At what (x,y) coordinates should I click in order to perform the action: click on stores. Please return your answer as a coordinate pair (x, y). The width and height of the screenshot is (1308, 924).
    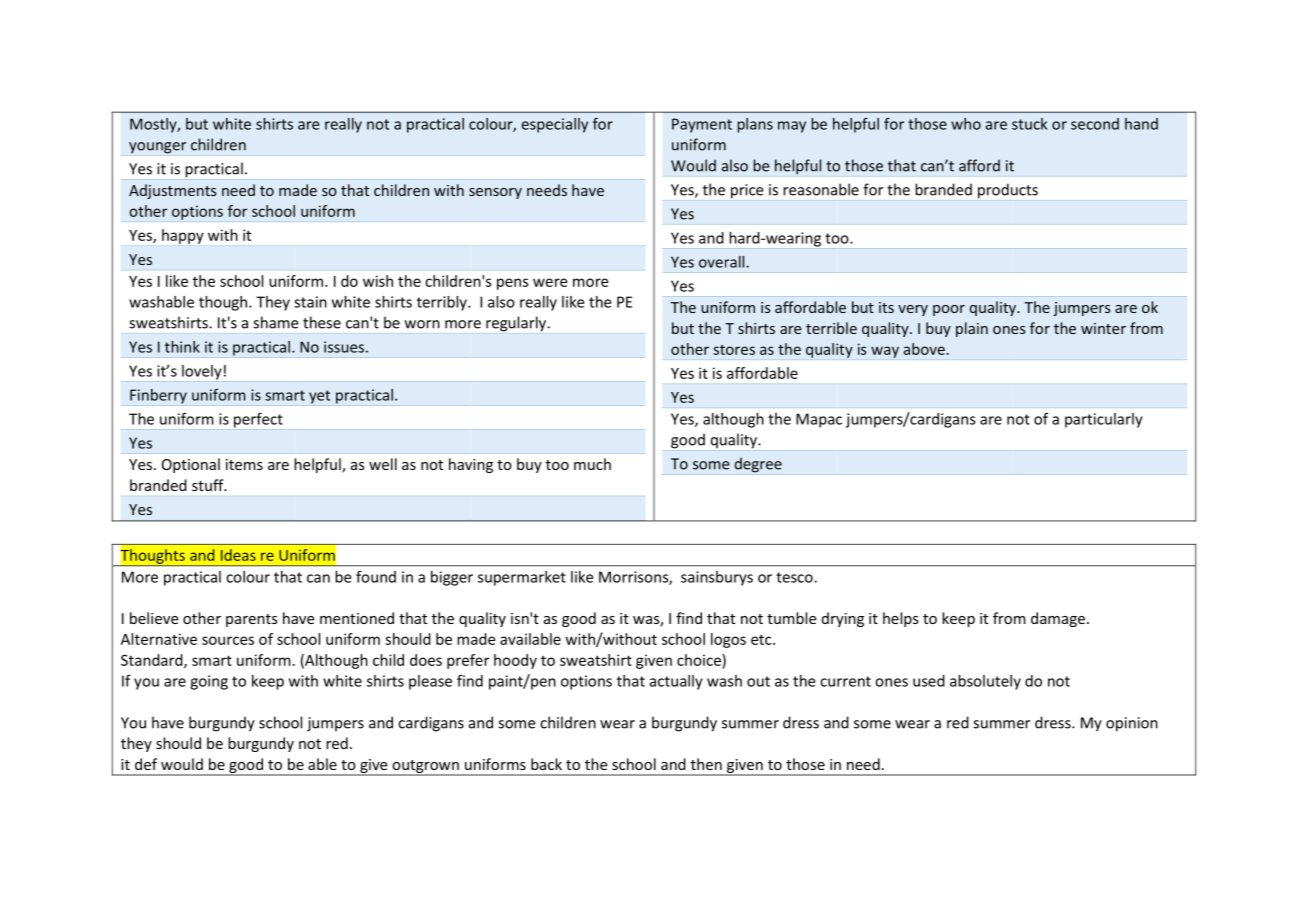
    Looking at the image, I should click on (734, 350).
